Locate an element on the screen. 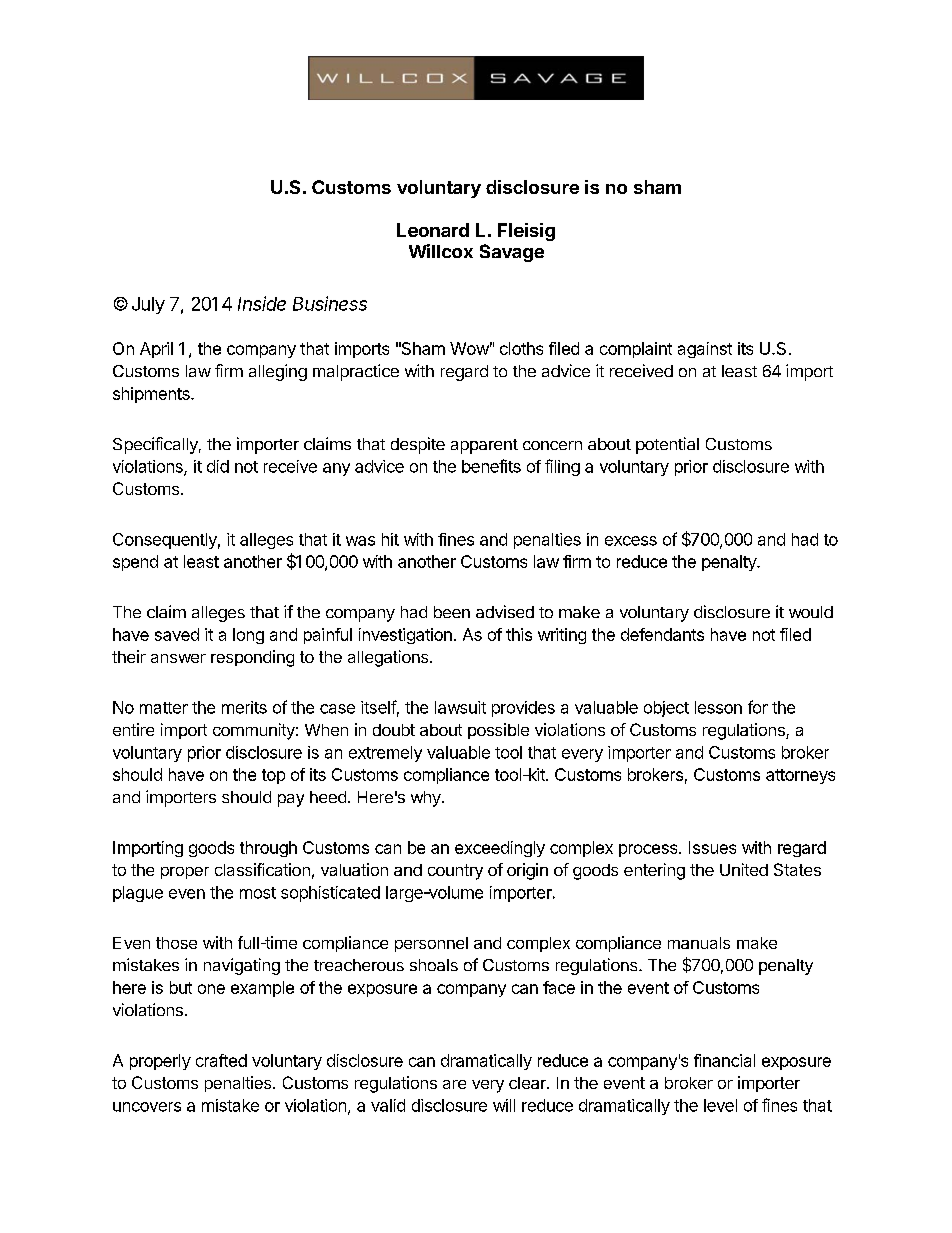  Inside is located at coordinates (262, 303).
